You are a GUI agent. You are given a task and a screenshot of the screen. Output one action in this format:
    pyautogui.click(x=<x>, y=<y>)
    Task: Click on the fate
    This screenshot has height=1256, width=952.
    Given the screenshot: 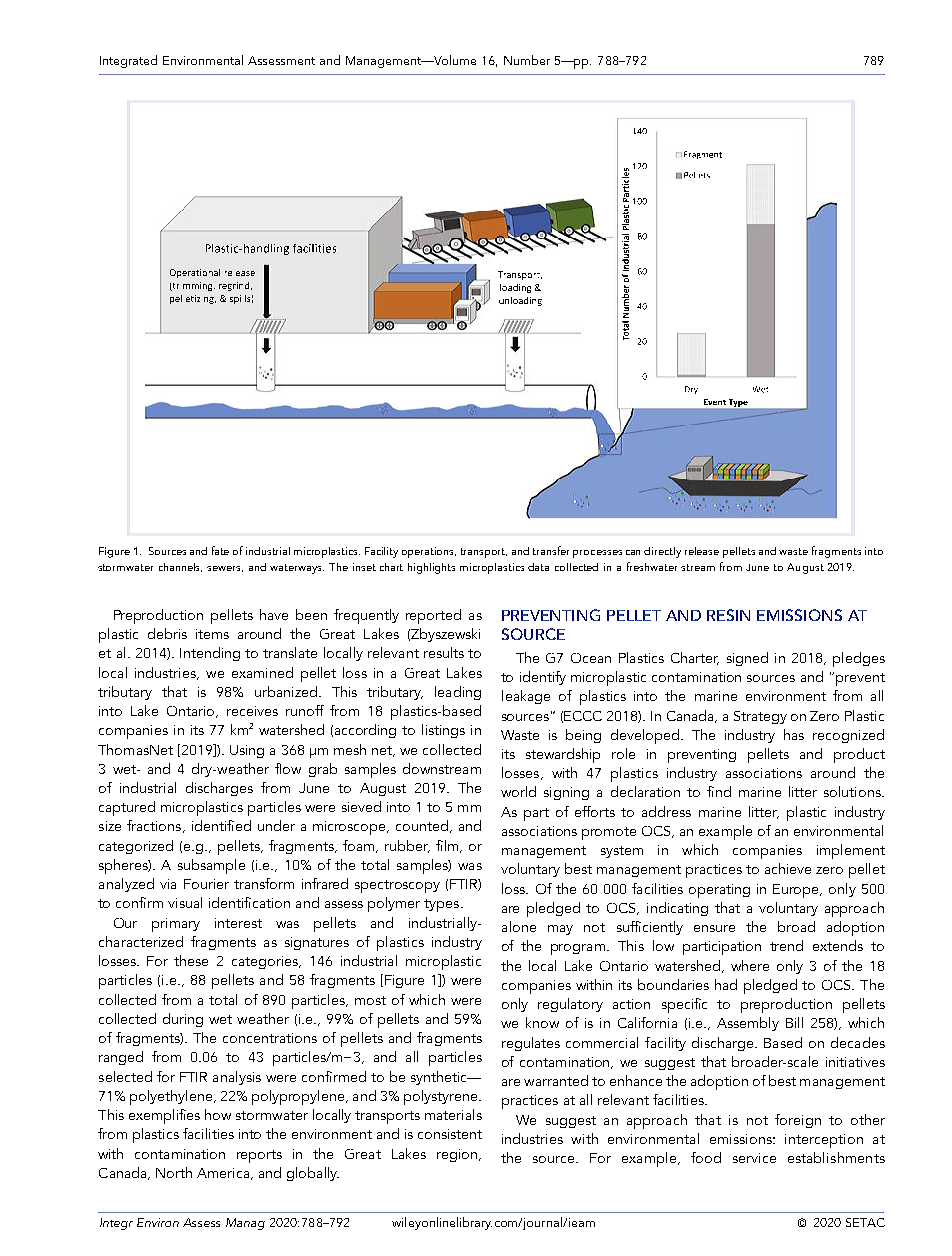 What is the action you would take?
    pyautogui.click(x=220, y=550)
